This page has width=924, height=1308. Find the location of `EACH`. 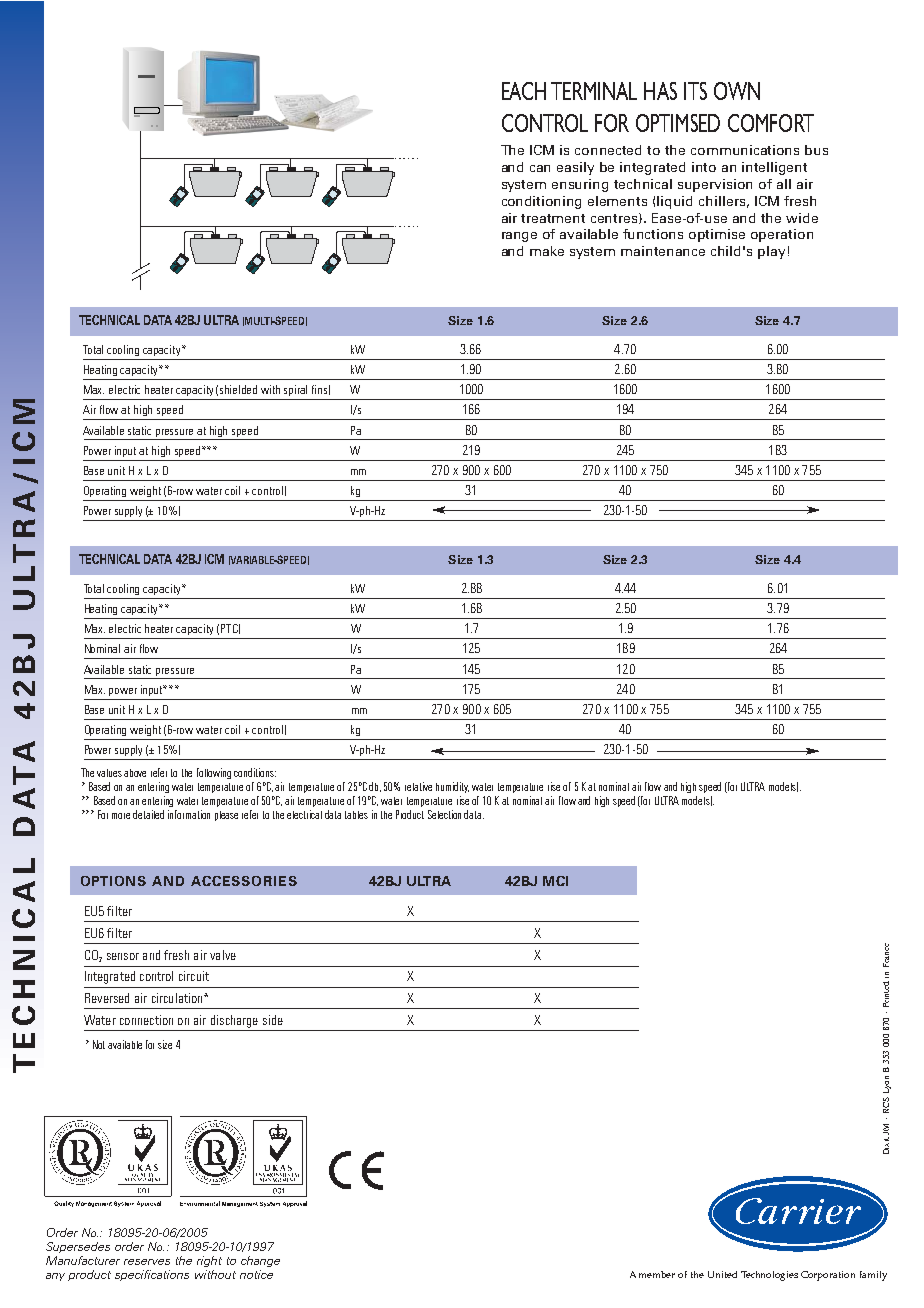

EACH is located at coordinates (524, 91).
